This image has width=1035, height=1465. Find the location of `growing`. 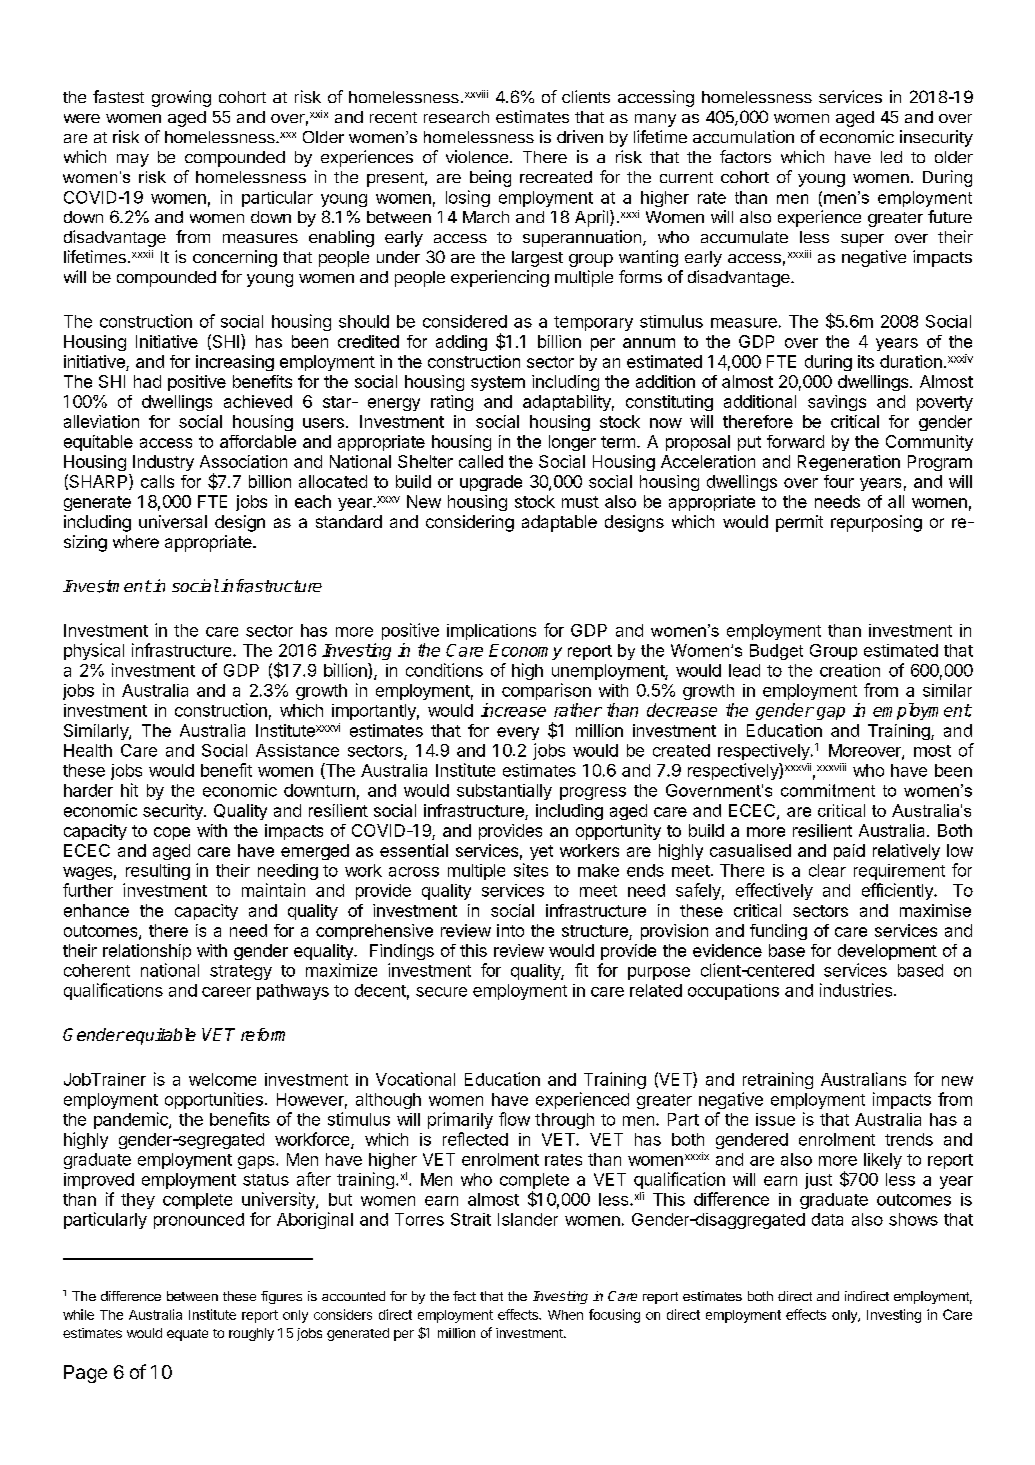

growing is located at coordinates (181, 98).
